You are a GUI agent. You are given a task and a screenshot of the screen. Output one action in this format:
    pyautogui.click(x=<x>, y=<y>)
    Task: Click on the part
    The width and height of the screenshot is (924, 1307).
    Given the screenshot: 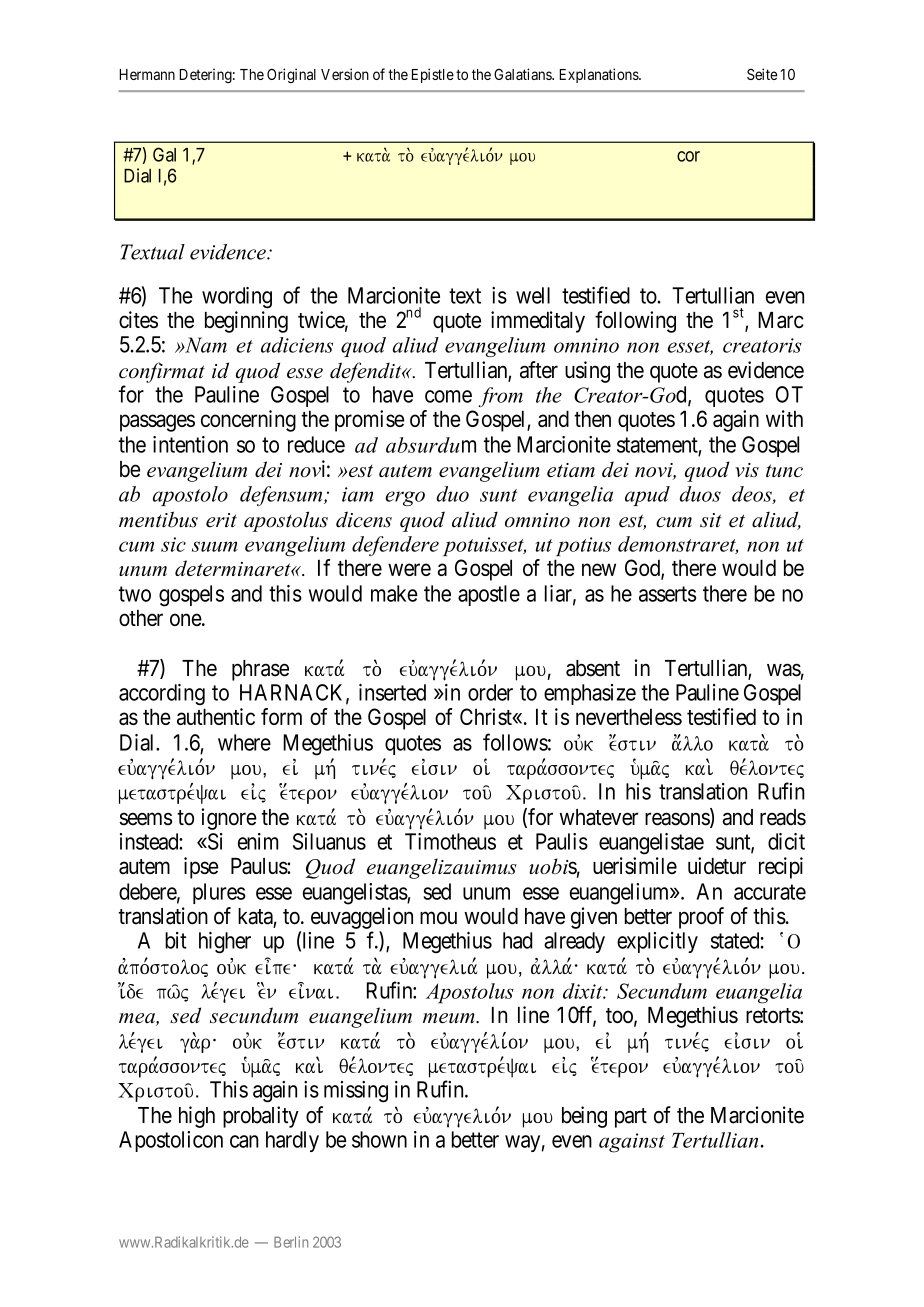 What is the action you would take?
    pyautogui.click(x=631, y=1118)
